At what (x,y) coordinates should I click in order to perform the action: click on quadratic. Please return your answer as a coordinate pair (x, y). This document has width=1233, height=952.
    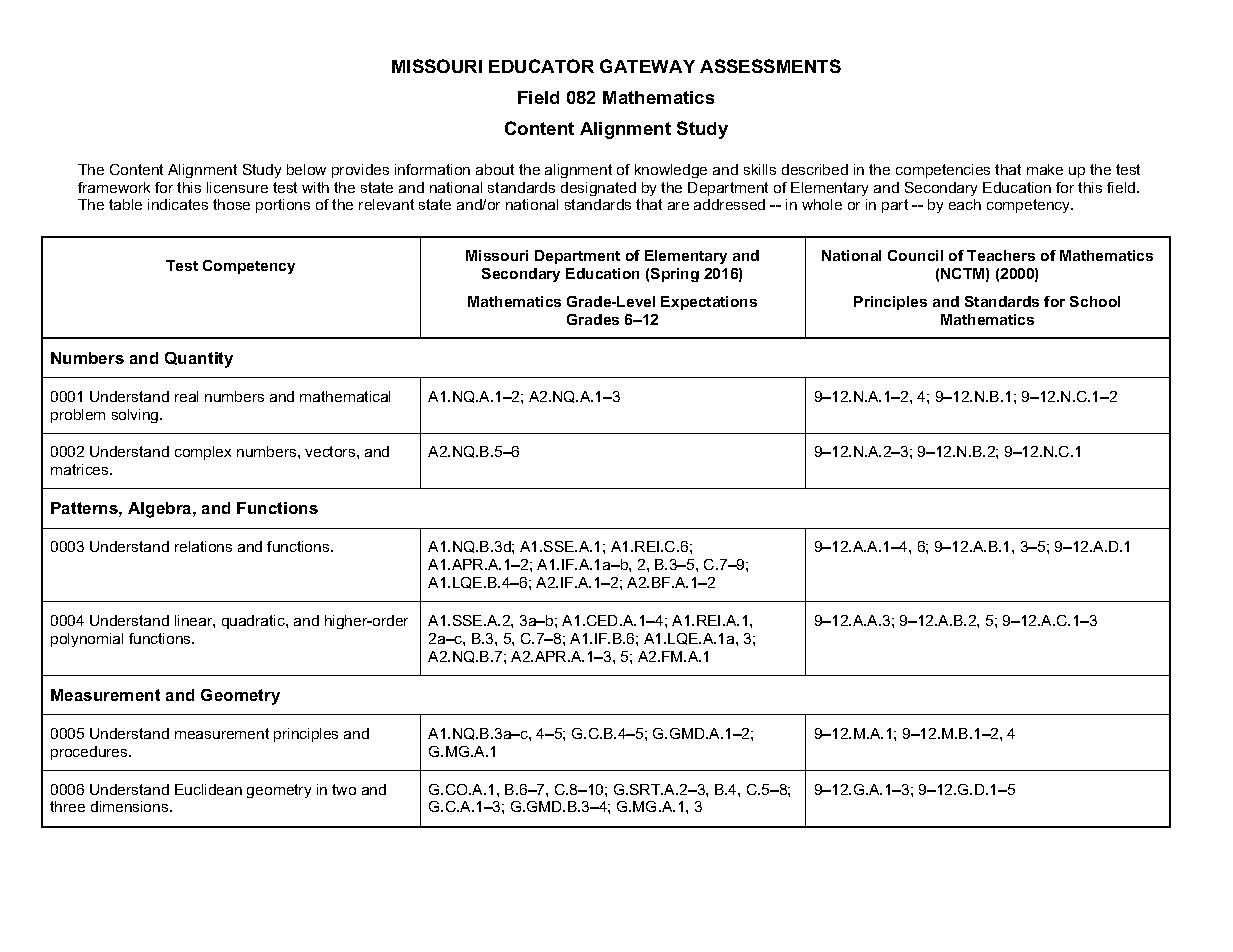
    Looking at the image, I should click on (254, 622).
